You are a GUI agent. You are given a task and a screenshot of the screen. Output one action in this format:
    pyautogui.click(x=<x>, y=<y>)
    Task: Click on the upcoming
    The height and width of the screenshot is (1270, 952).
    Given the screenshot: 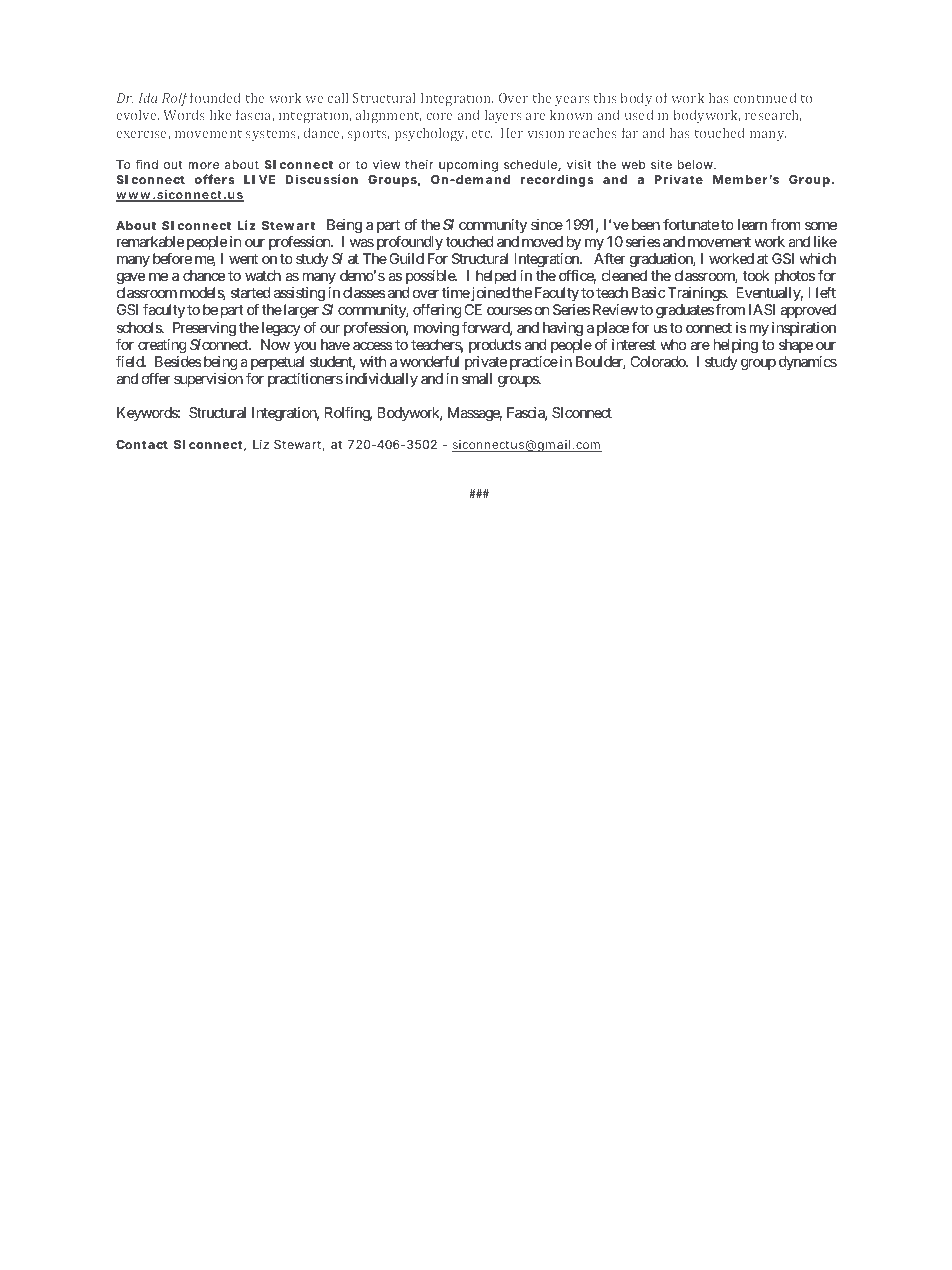 What is the action you would take?
    pyautogui.click(x=468, y=166)
